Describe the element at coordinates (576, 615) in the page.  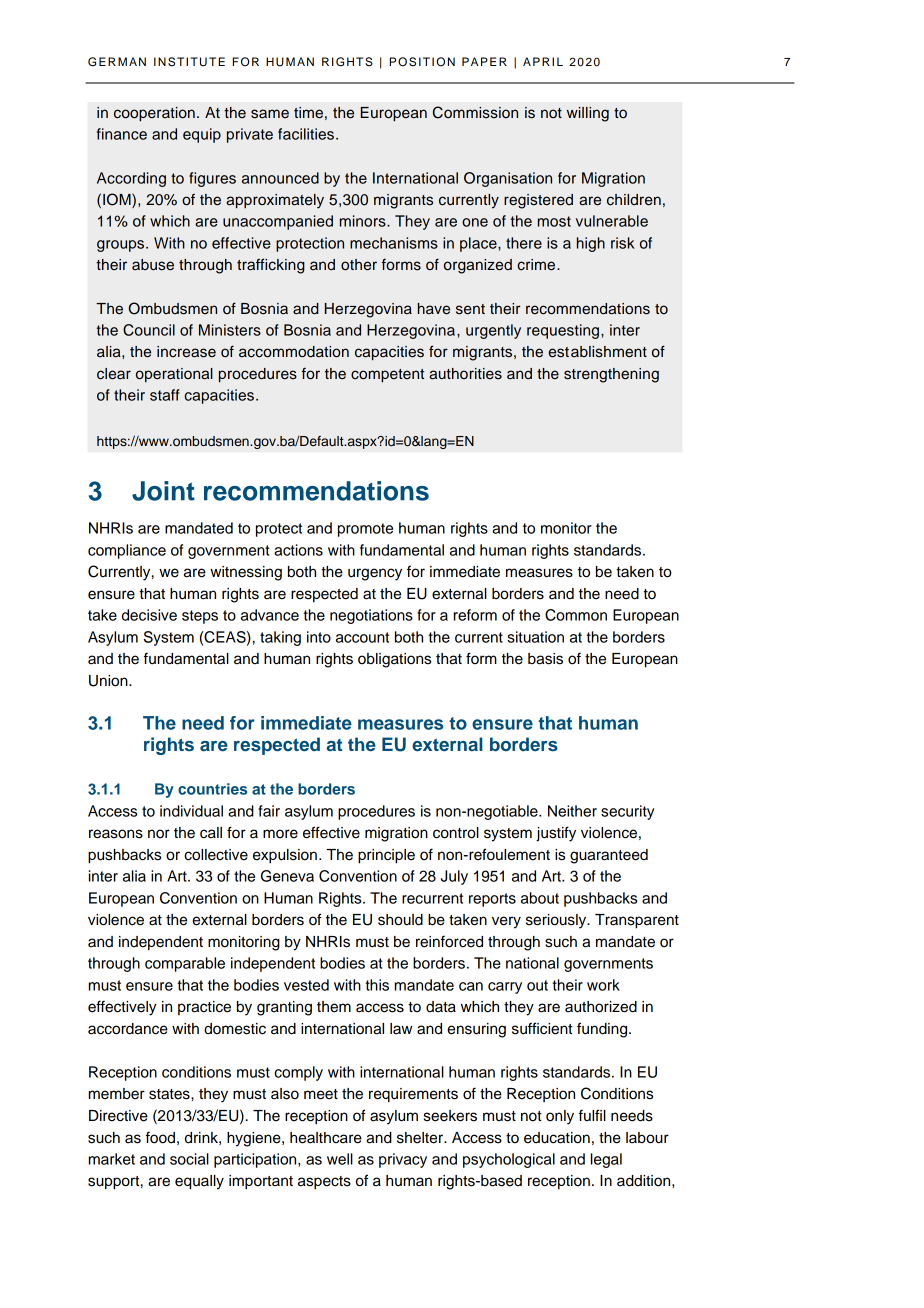
I see `Common` at that location.
